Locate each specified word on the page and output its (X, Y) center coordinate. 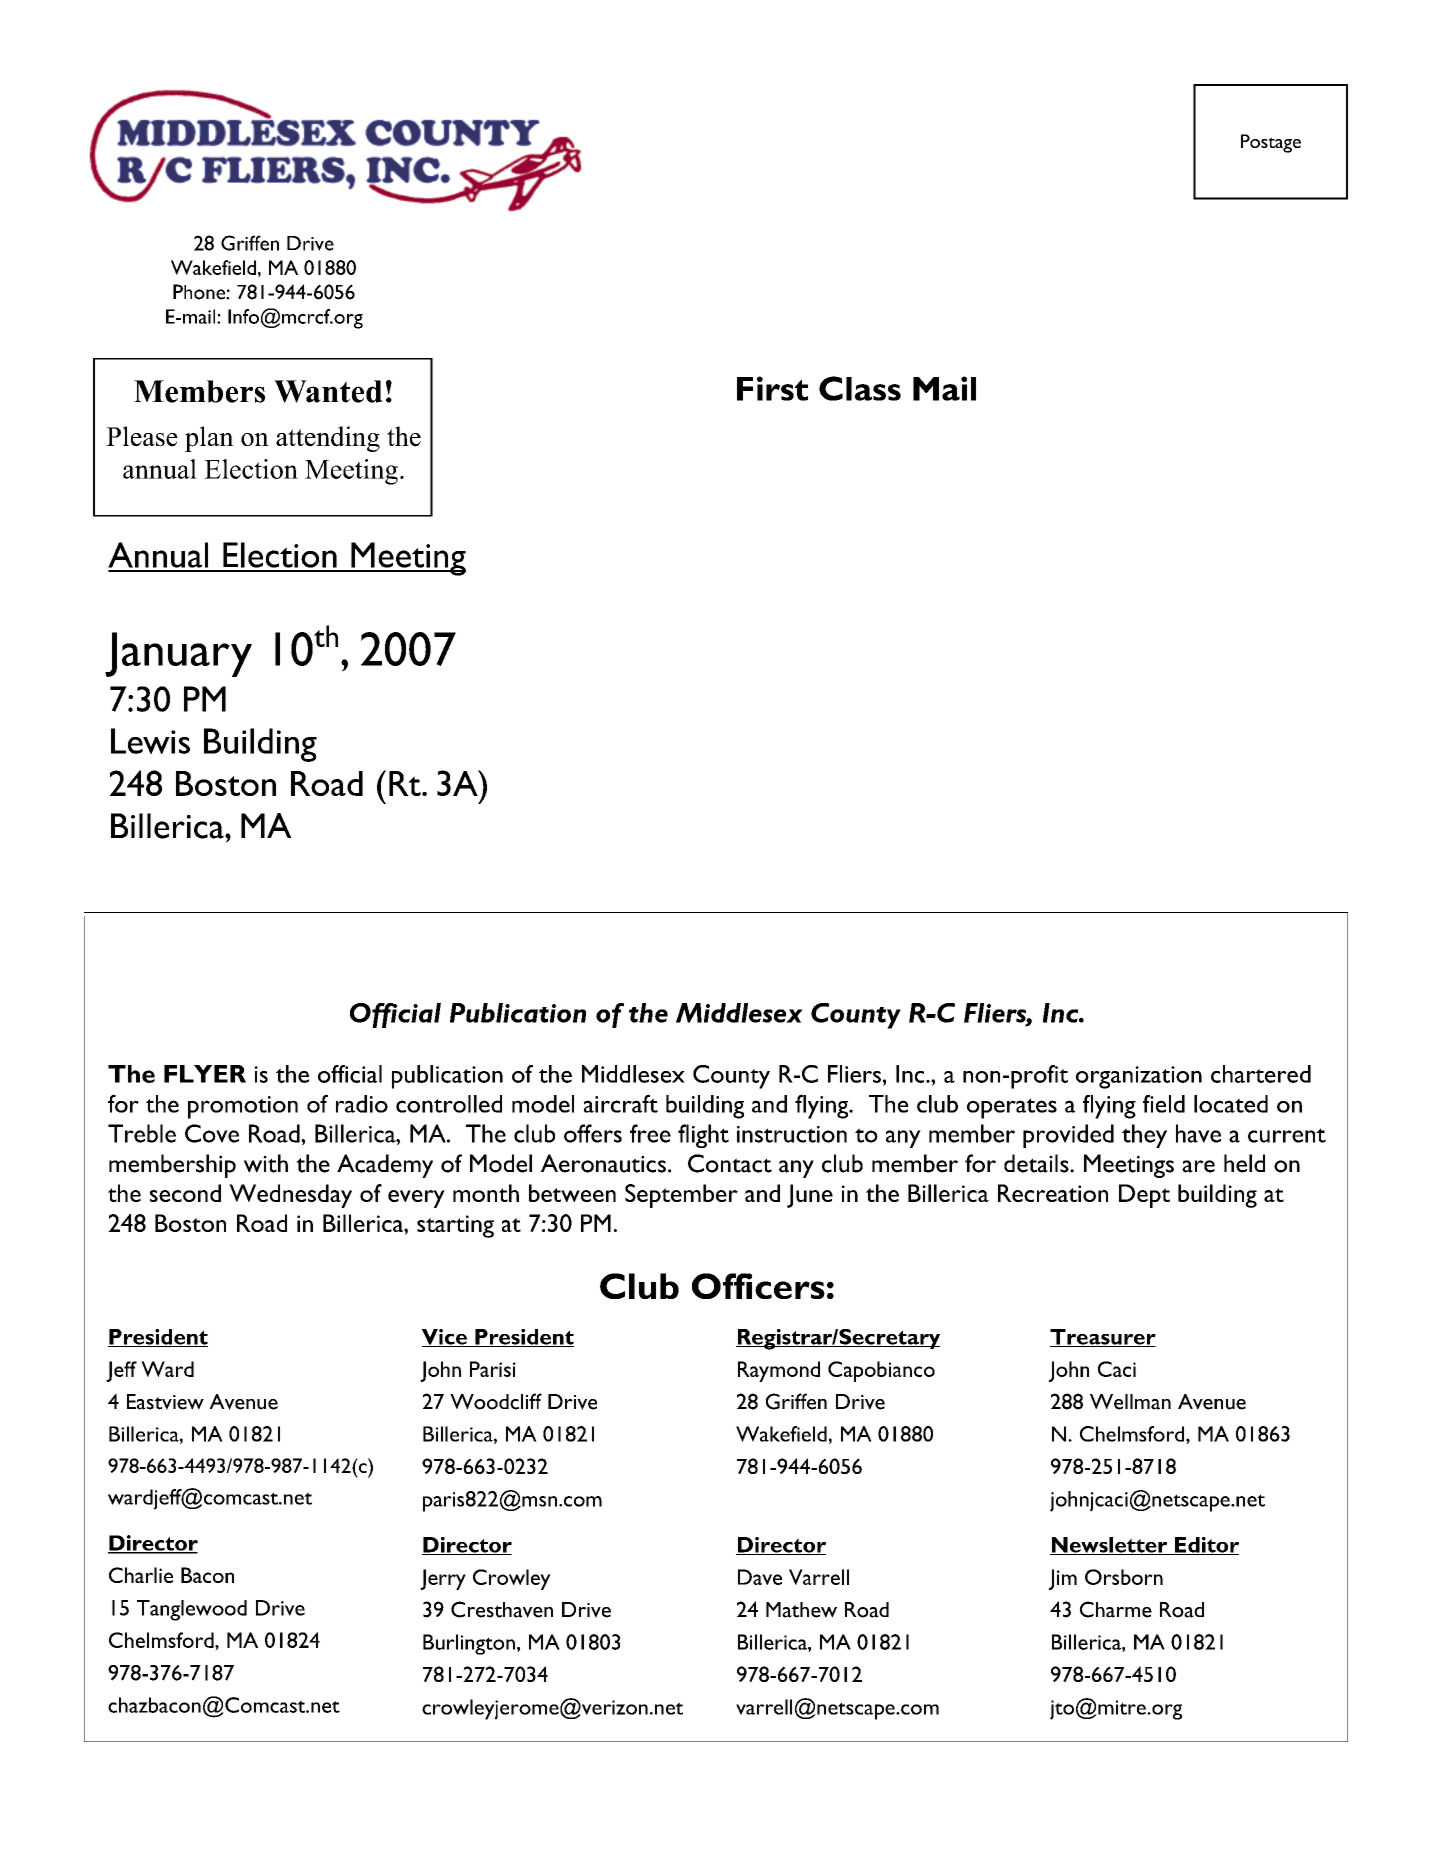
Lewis (150, 741)
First (772, 388)
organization (1139, 1077)
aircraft (621, 1103)
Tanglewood (192, 1610)
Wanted (328, 391)
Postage (1271, 143)
